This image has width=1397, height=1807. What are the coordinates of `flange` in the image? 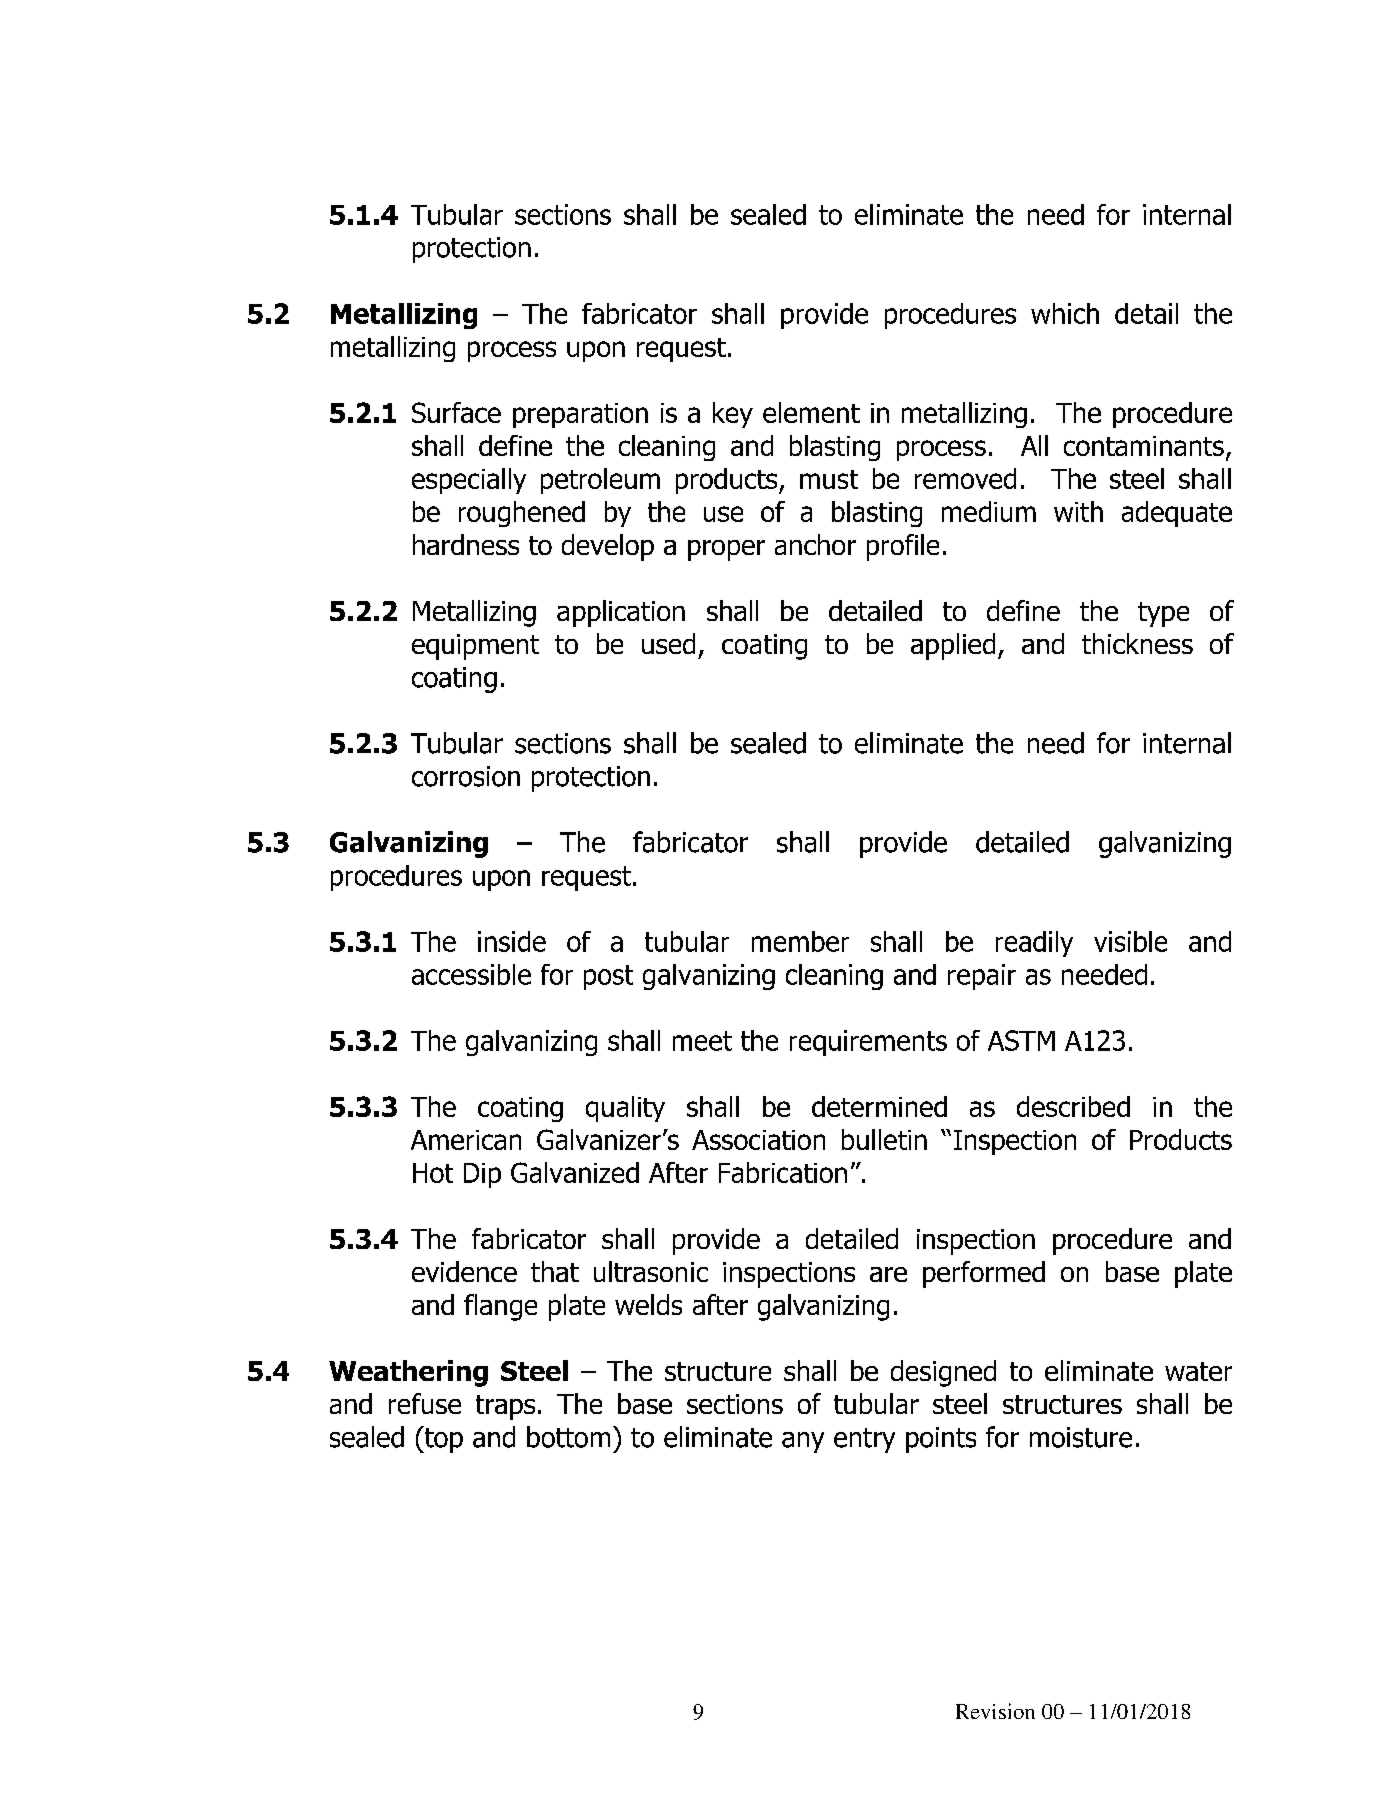 It's located at (500, 1307).
